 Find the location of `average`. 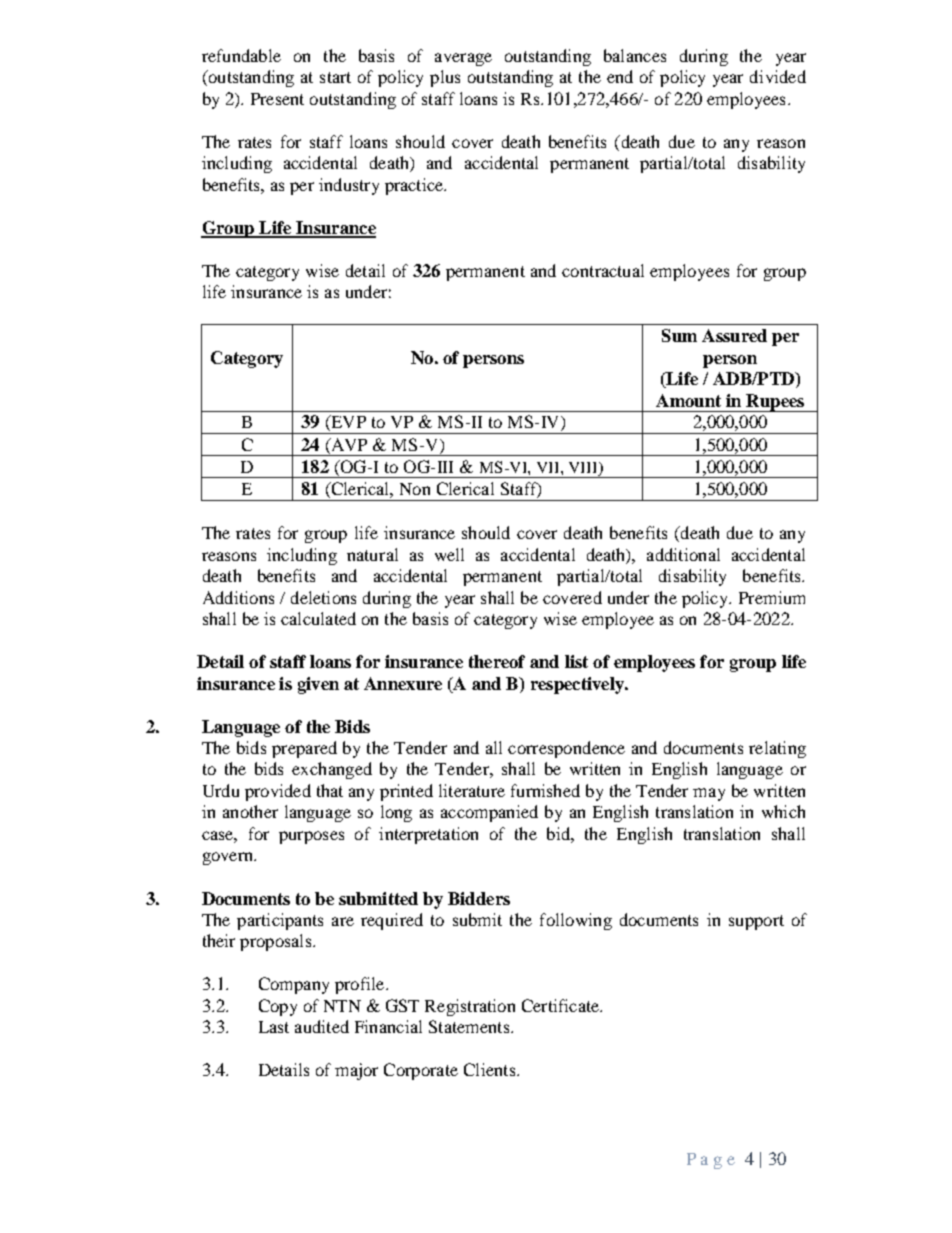

average is located at coordinates (463, 59).
